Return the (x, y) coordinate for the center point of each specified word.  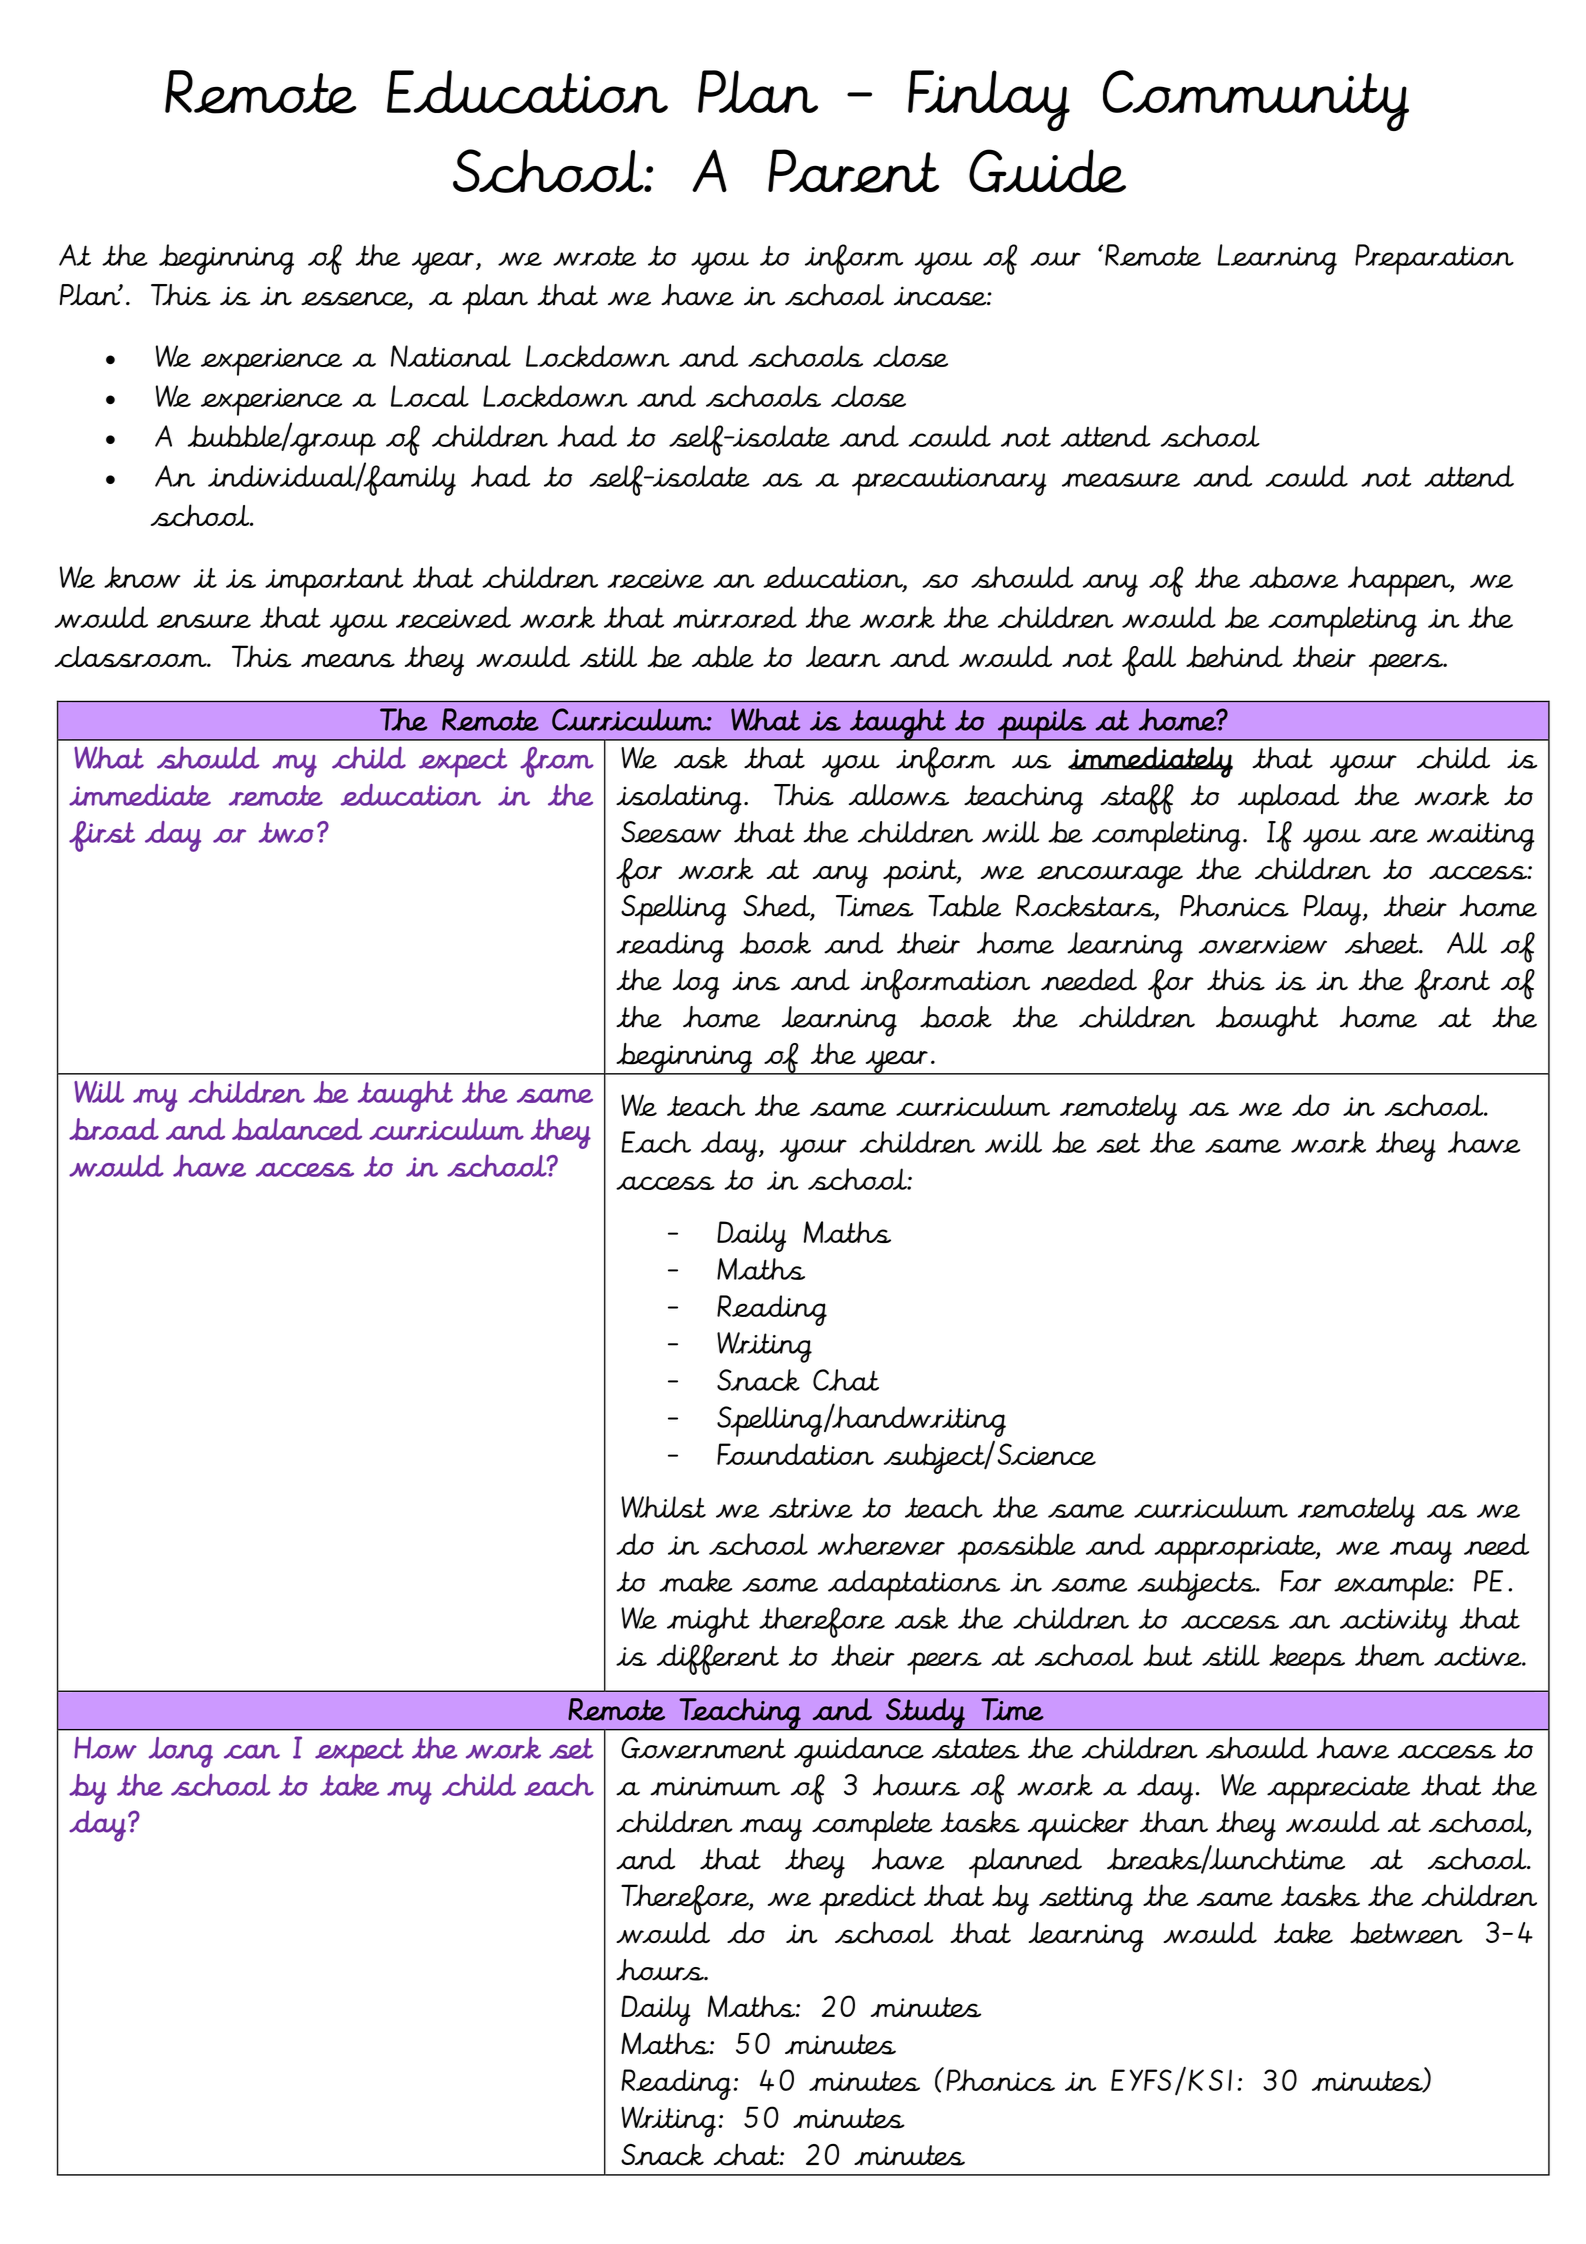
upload (1288, 799)
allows (899, 795)
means (348, 660)
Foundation (795, 1454)
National (451, 356)
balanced (297, 1129)
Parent (853, 171)
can (252, 1751)
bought (1267, 1021)
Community (1256, 100)
